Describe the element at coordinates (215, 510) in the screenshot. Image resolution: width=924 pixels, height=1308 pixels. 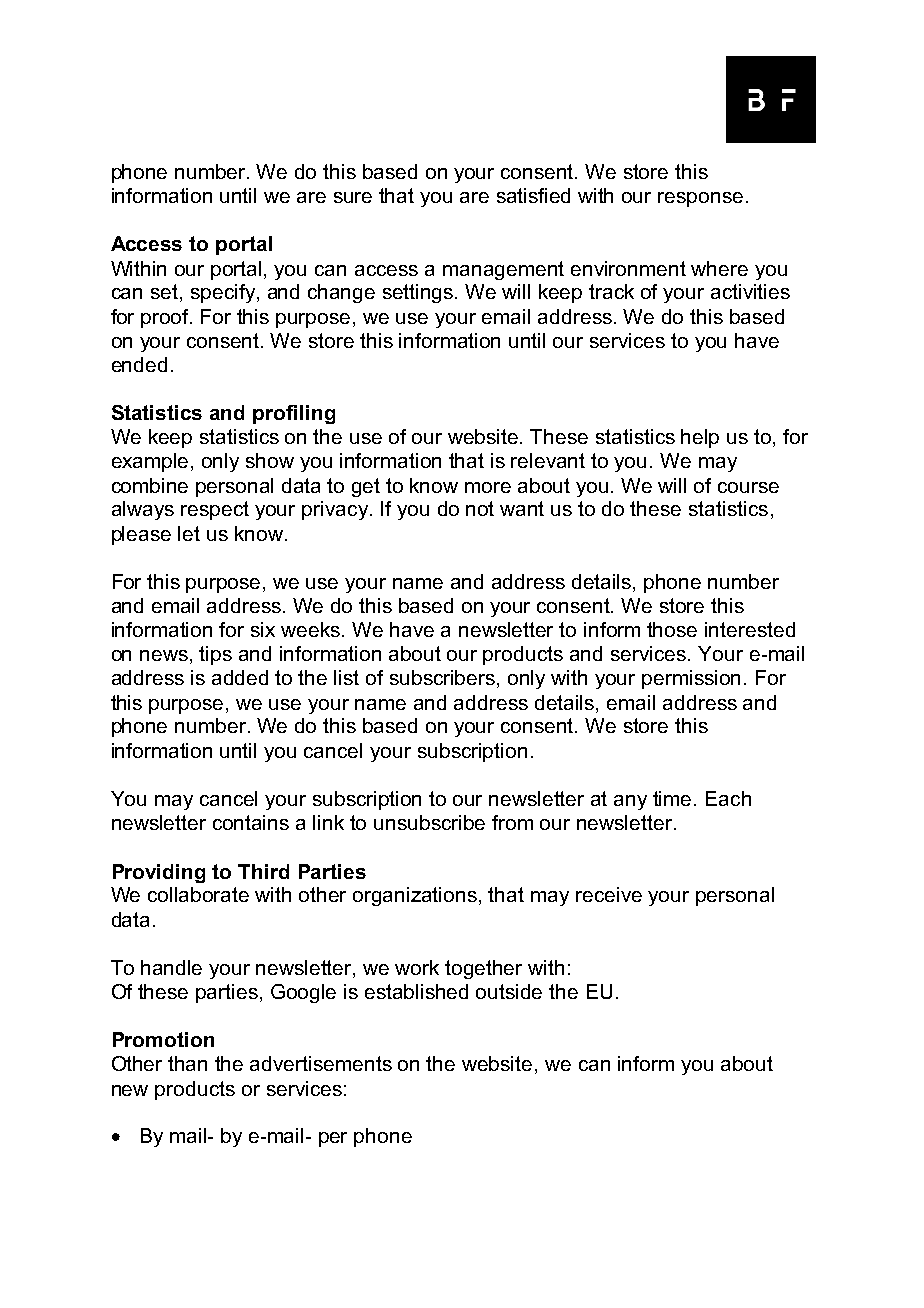
I see `respect` at that location.
